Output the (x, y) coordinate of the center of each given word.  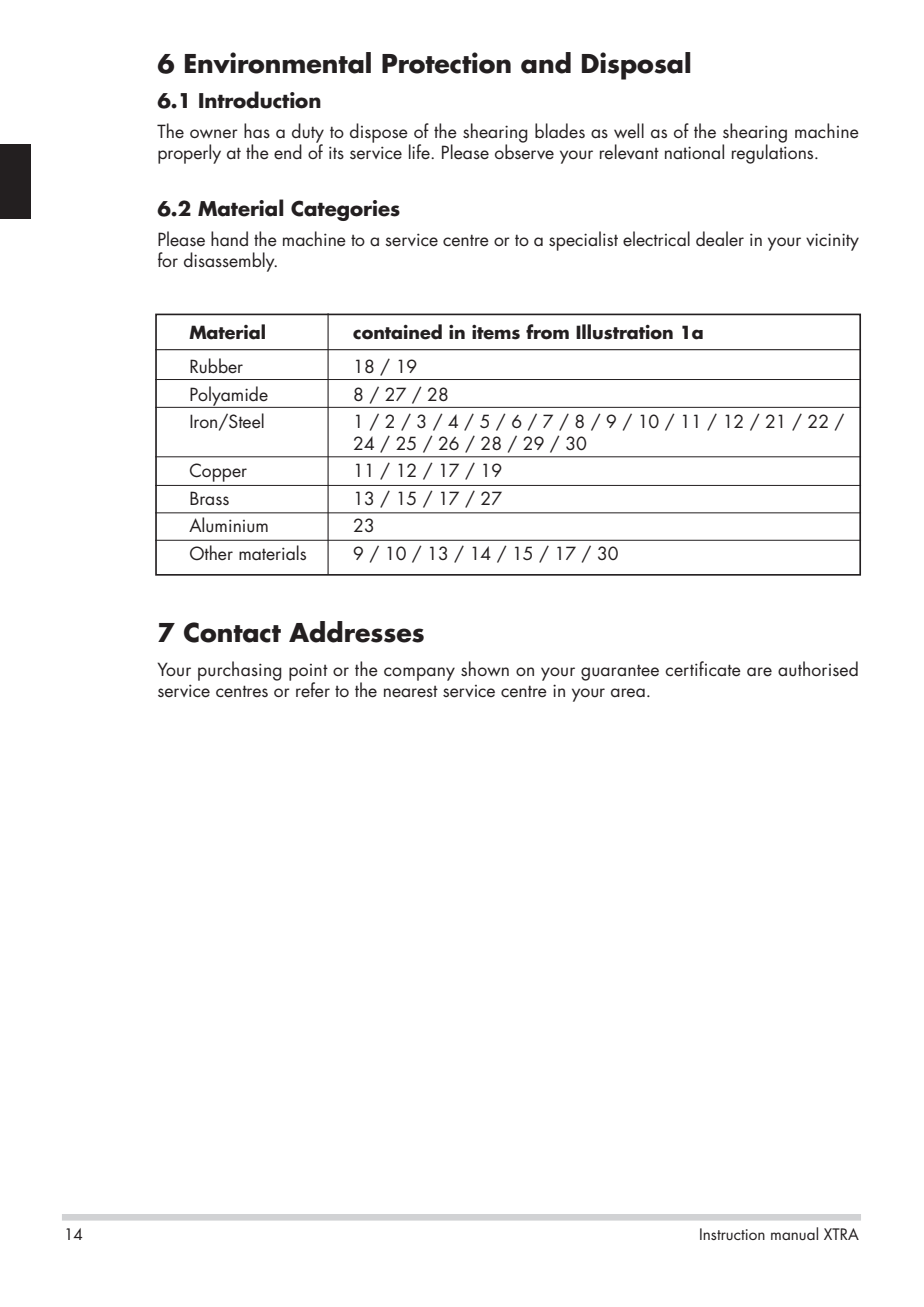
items (496, 332)
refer (313, 690)
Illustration (624, 332)
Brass (209, 498)
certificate (703, 669)
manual (794, 1233)
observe (524, 151)
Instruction (732, 1234)
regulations (774, 153)
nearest (411, 692)
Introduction (260, 100)
